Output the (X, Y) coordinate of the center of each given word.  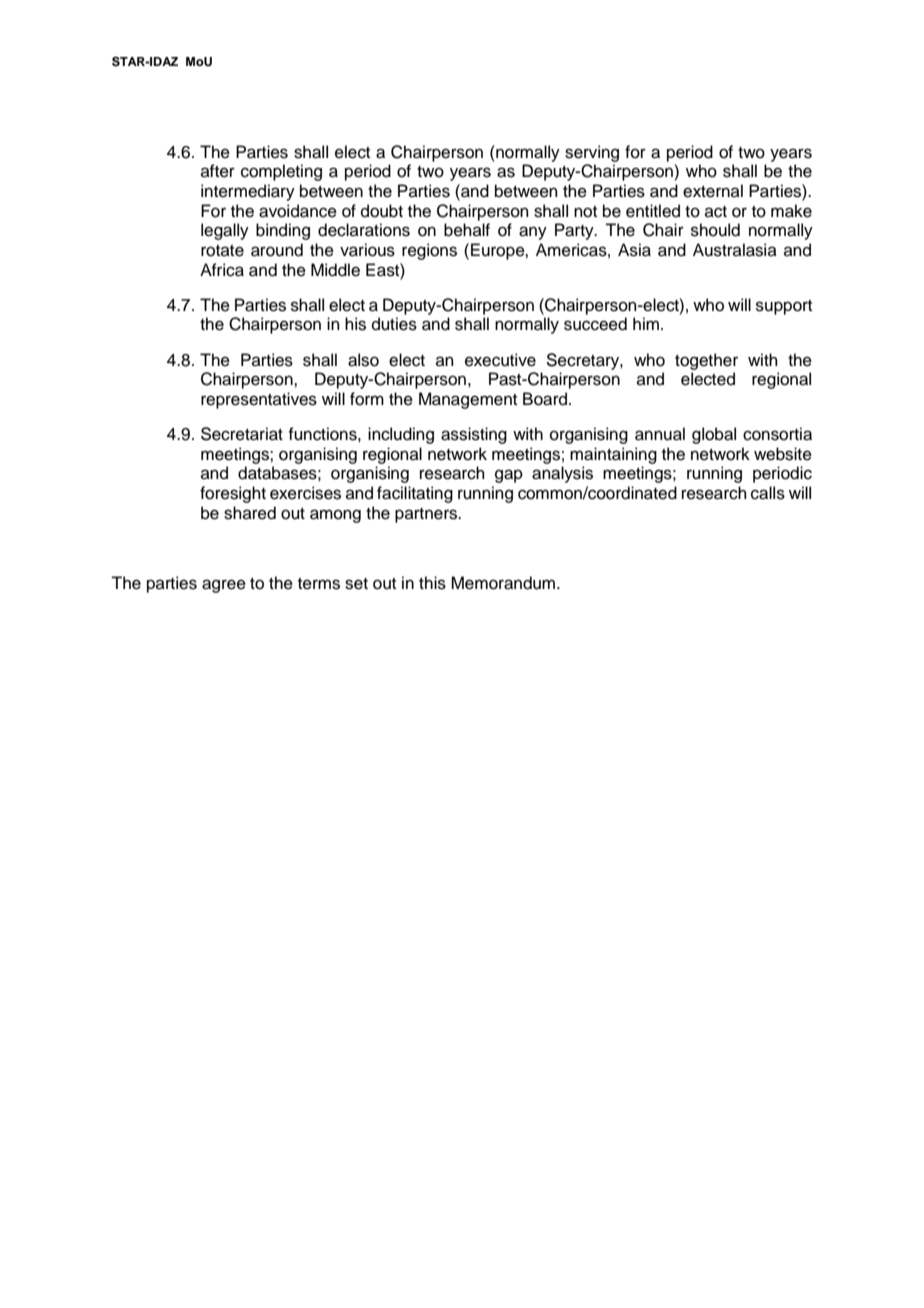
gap (509, 476)
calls (768, 493)
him (646, 323)
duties (394, 324)
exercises (305, 493)
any (533, 233)
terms (319, 584)
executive (500, 360)
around (277, 250)
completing (281, 172)
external (713, 191)
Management (468, 400)
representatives (259, 400)
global (714, 435)
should (715, 230)
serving (592, 153)
